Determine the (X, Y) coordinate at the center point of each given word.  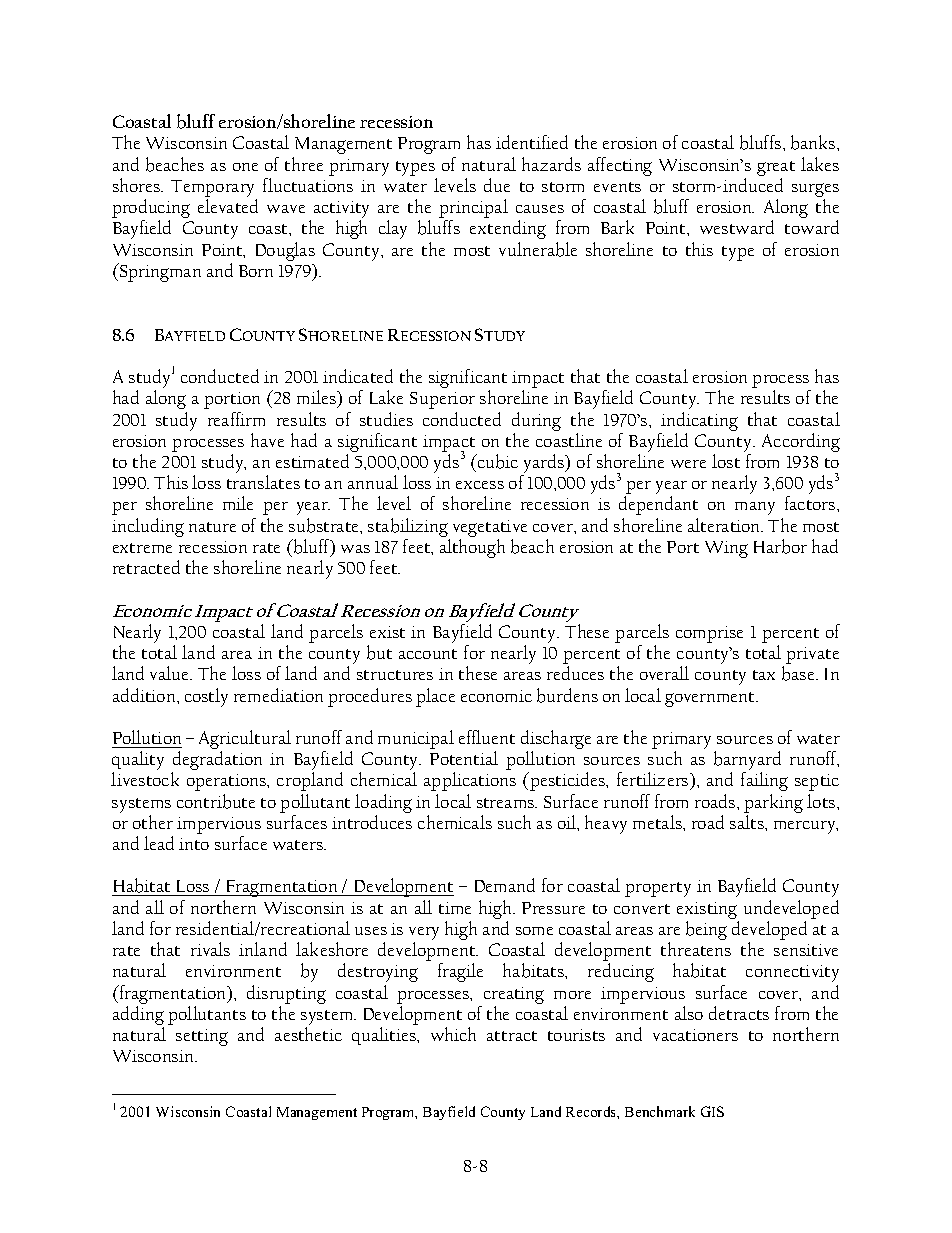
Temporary (214, 190)
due (497, 185)
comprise (709, 634)
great (776, 168)
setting (202, 1037)
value (171, 673)
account (428, 654)
